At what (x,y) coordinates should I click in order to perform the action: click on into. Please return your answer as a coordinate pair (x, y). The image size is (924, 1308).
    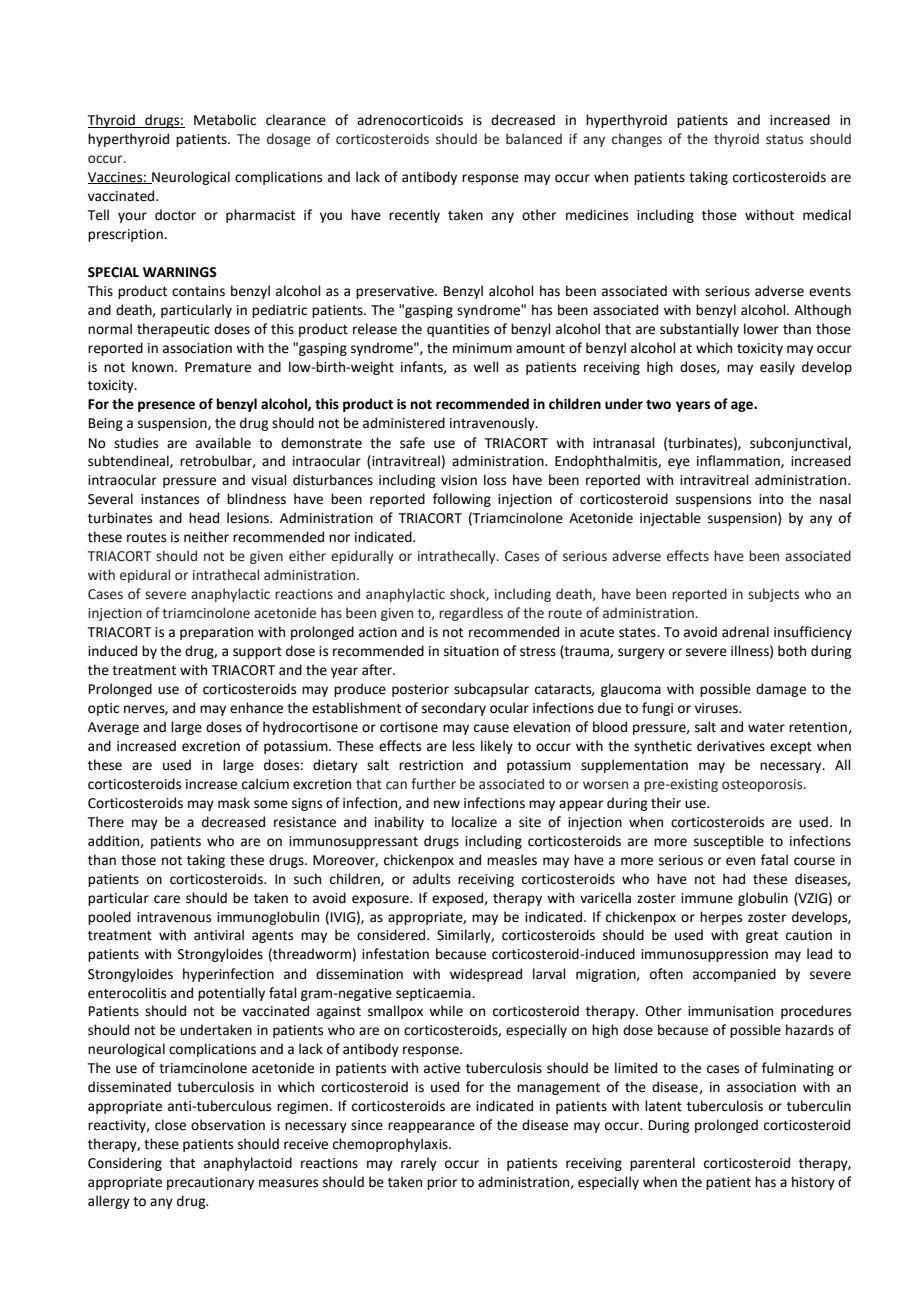
    Looking at the image, I should click on (771, 499).
